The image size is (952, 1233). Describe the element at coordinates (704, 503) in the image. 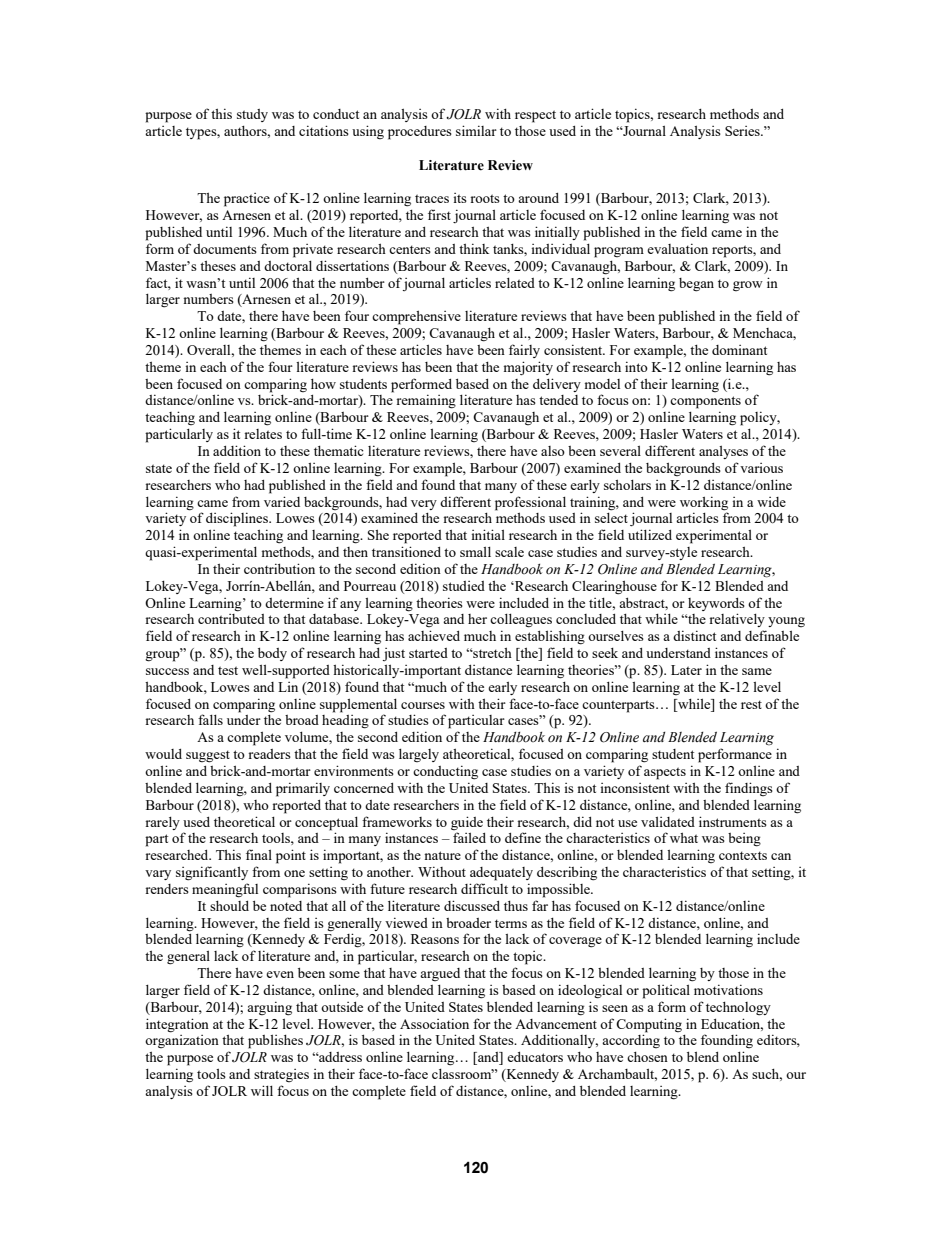

I see `working` at that location.
